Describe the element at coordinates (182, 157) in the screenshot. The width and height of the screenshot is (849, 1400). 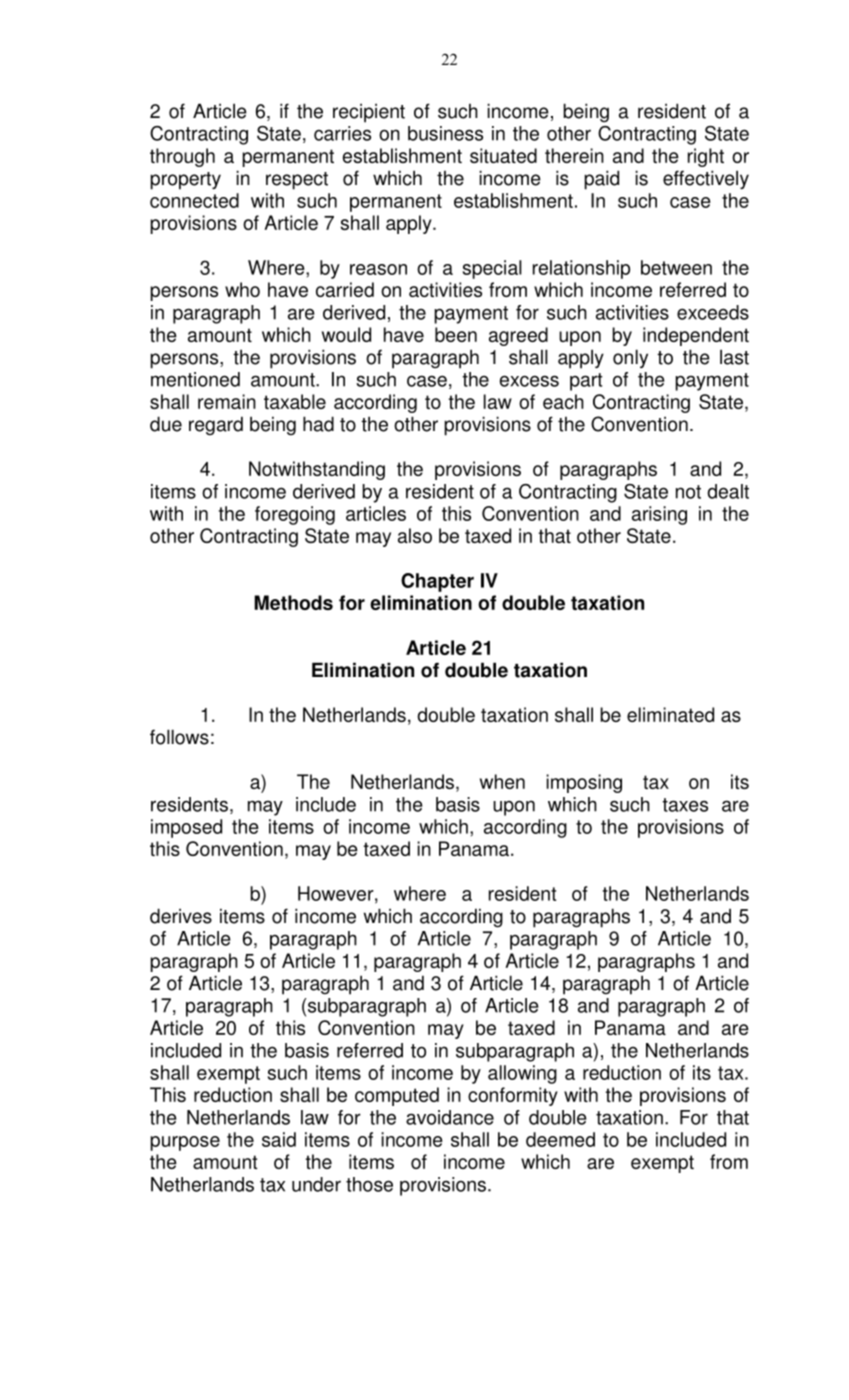
I see `through` at that location.
